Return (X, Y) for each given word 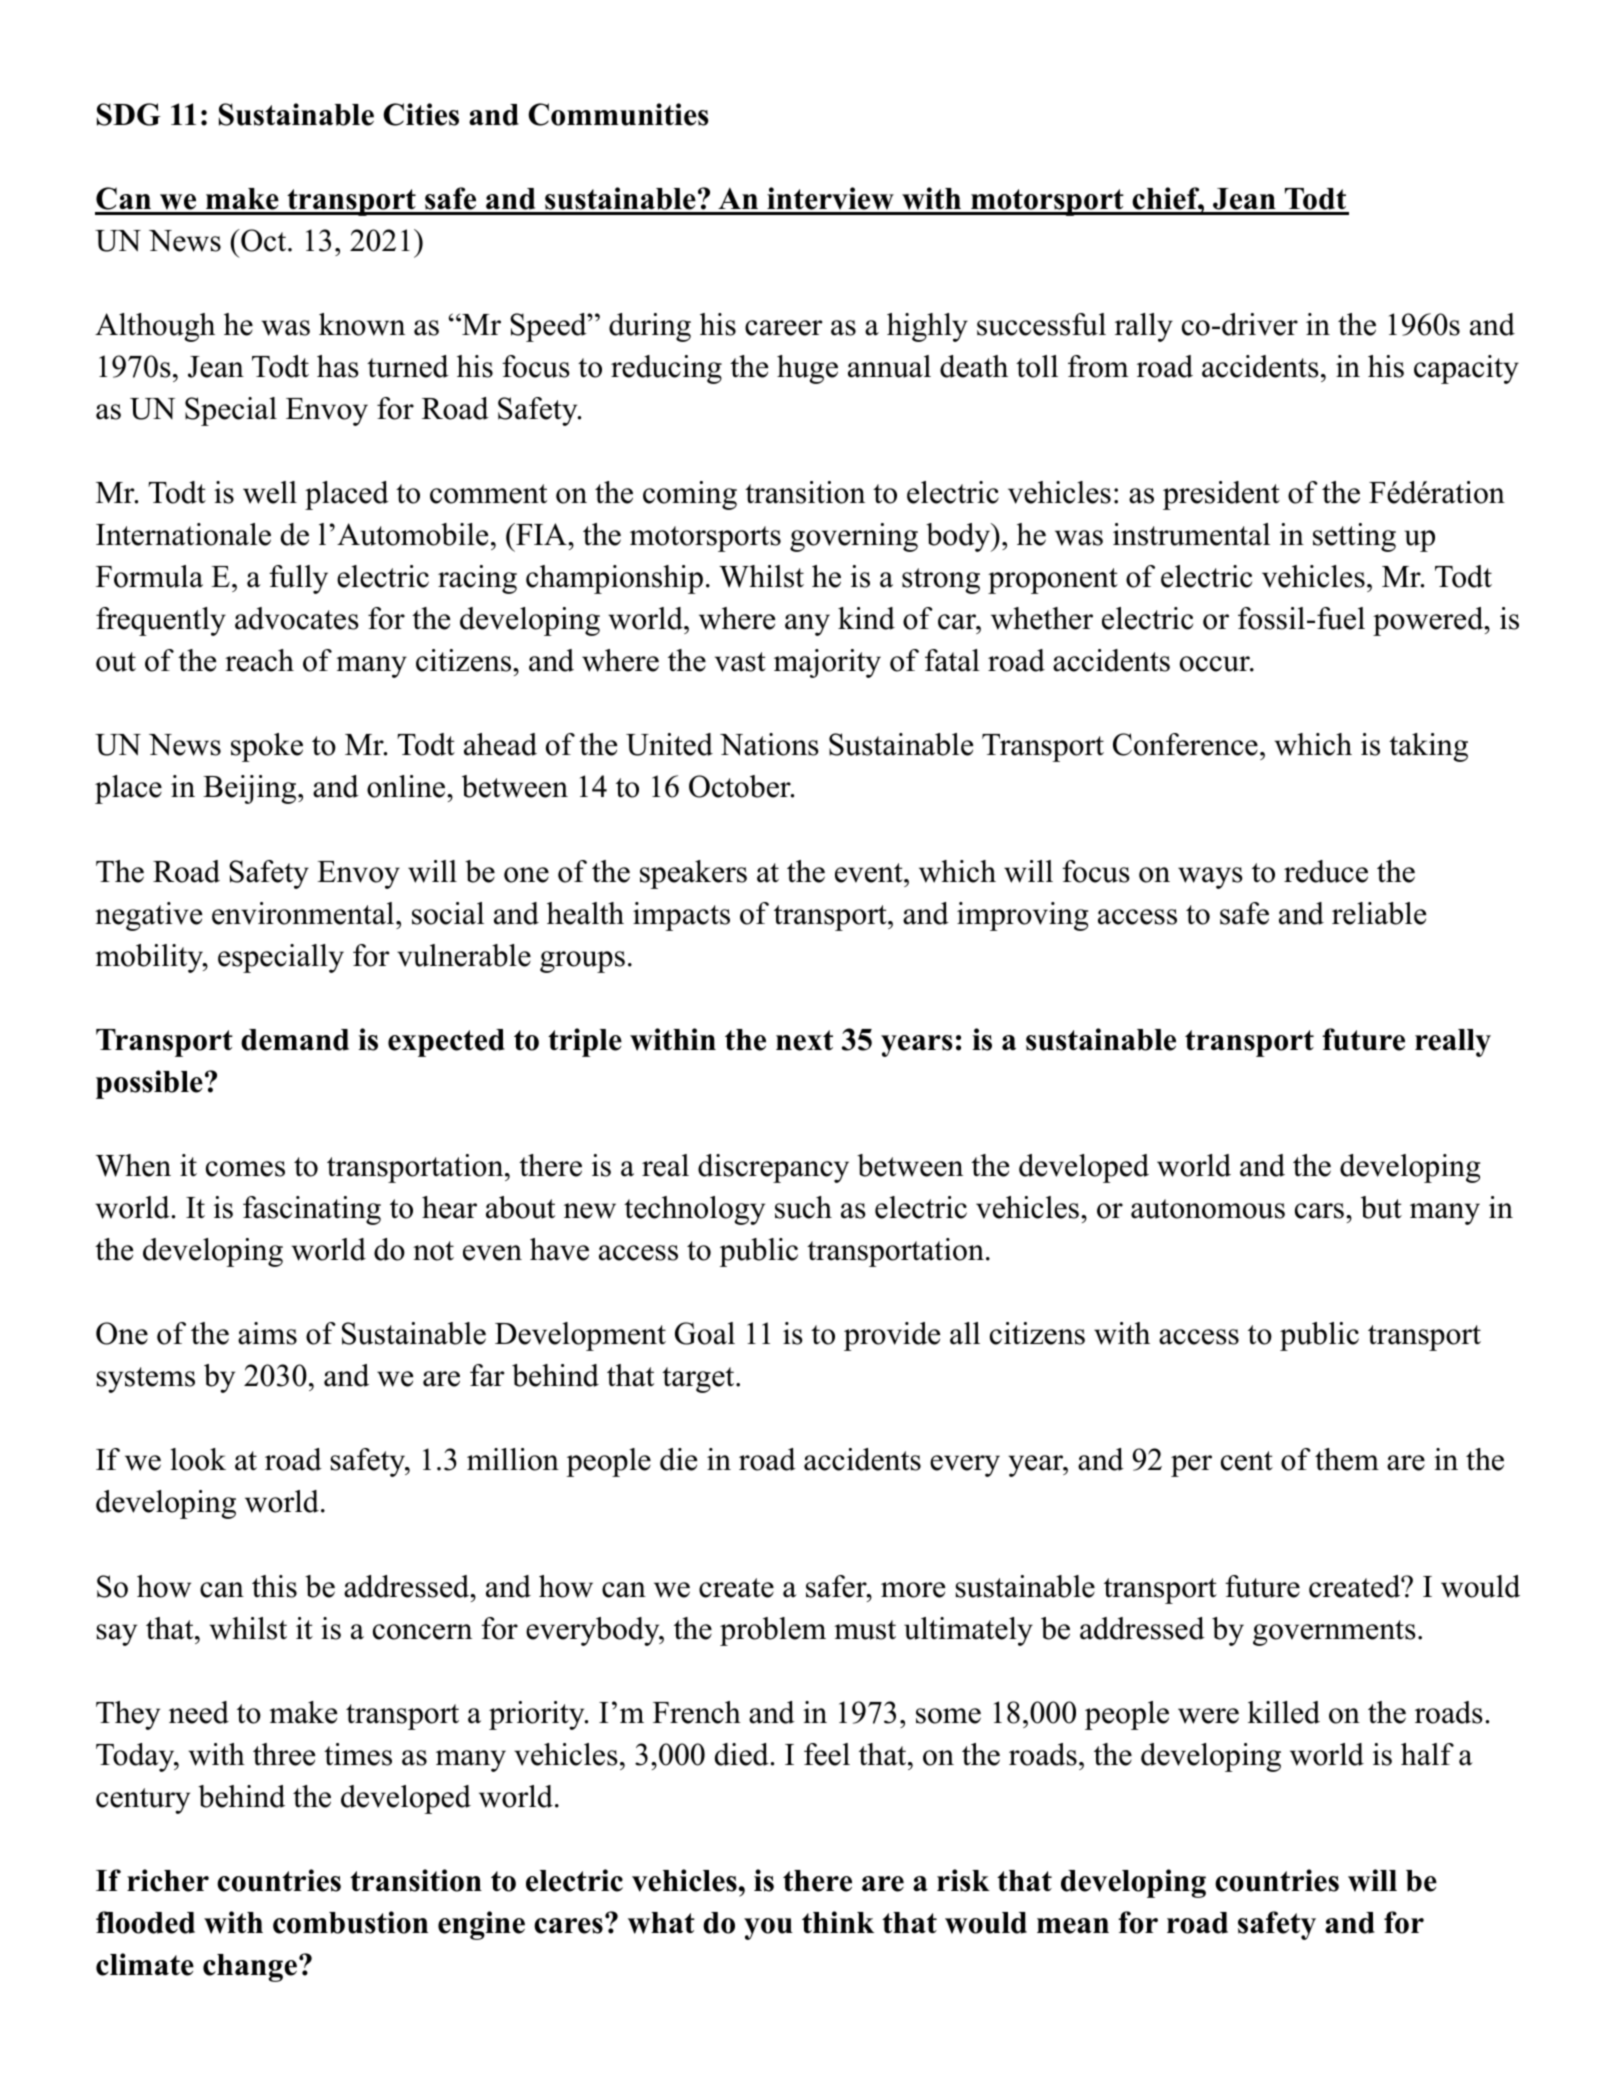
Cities (421, 114)
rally (1144, 327)
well (270, 492)
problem (773, 1631)
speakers (693, 874)
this (274, 1586)
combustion (350, 1922)
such (803, 1207)
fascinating (312, 1210)
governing (854, 537)
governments (1334, 1633)
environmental (303, 913)
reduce (1326, 871)
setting (1354, 537)
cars (1319, 1211)
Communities (618, 114)
